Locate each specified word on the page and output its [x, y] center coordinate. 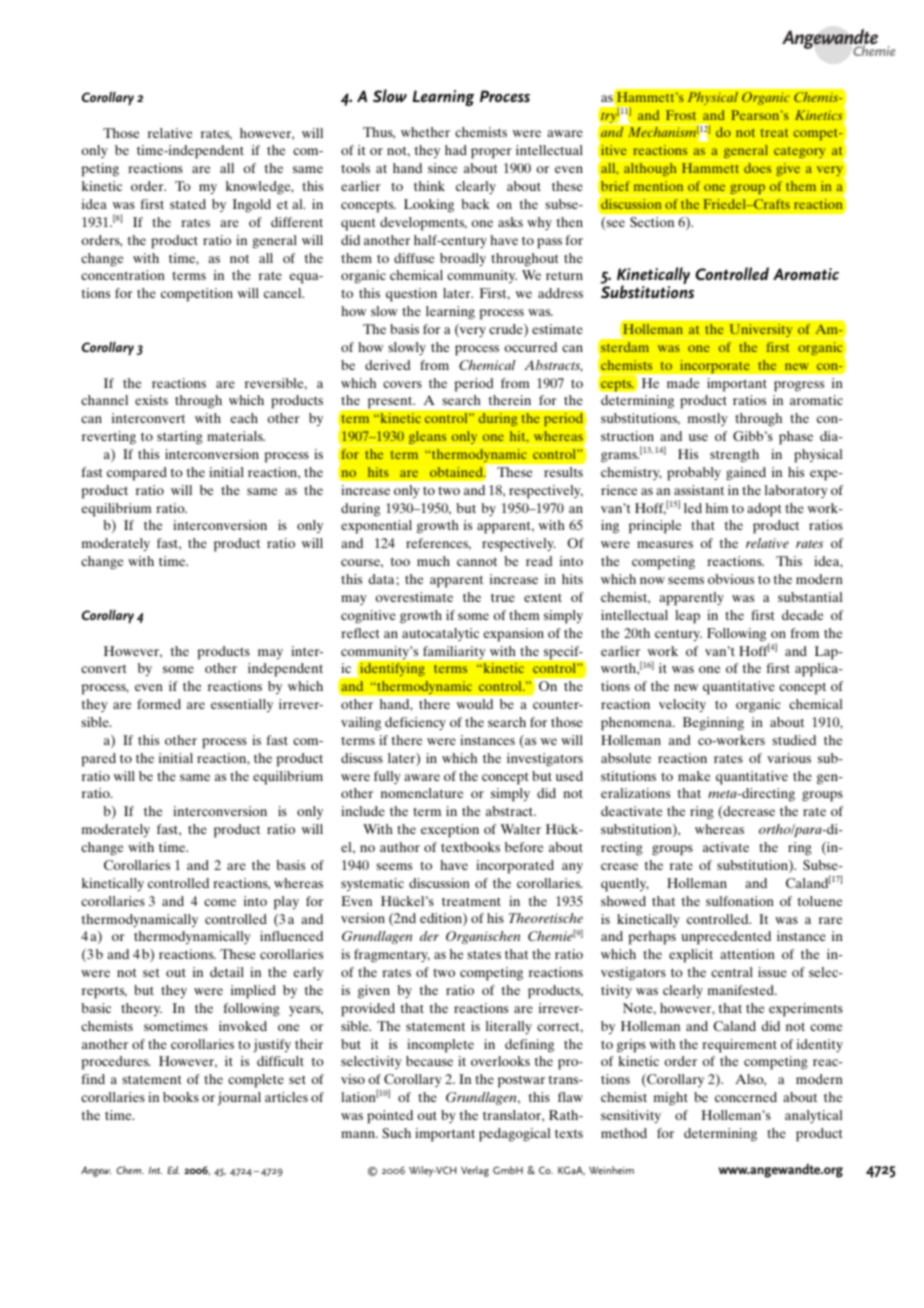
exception [450, 831]
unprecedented [726, 938]
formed [159, 704]
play [286, 903]
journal [239, 1098]
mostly [708, 419]
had [456, 150]
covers [402, 384]
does [757, 168]
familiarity [454, 652]
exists [151, 400]
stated [188, 204]
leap [687, 617]
